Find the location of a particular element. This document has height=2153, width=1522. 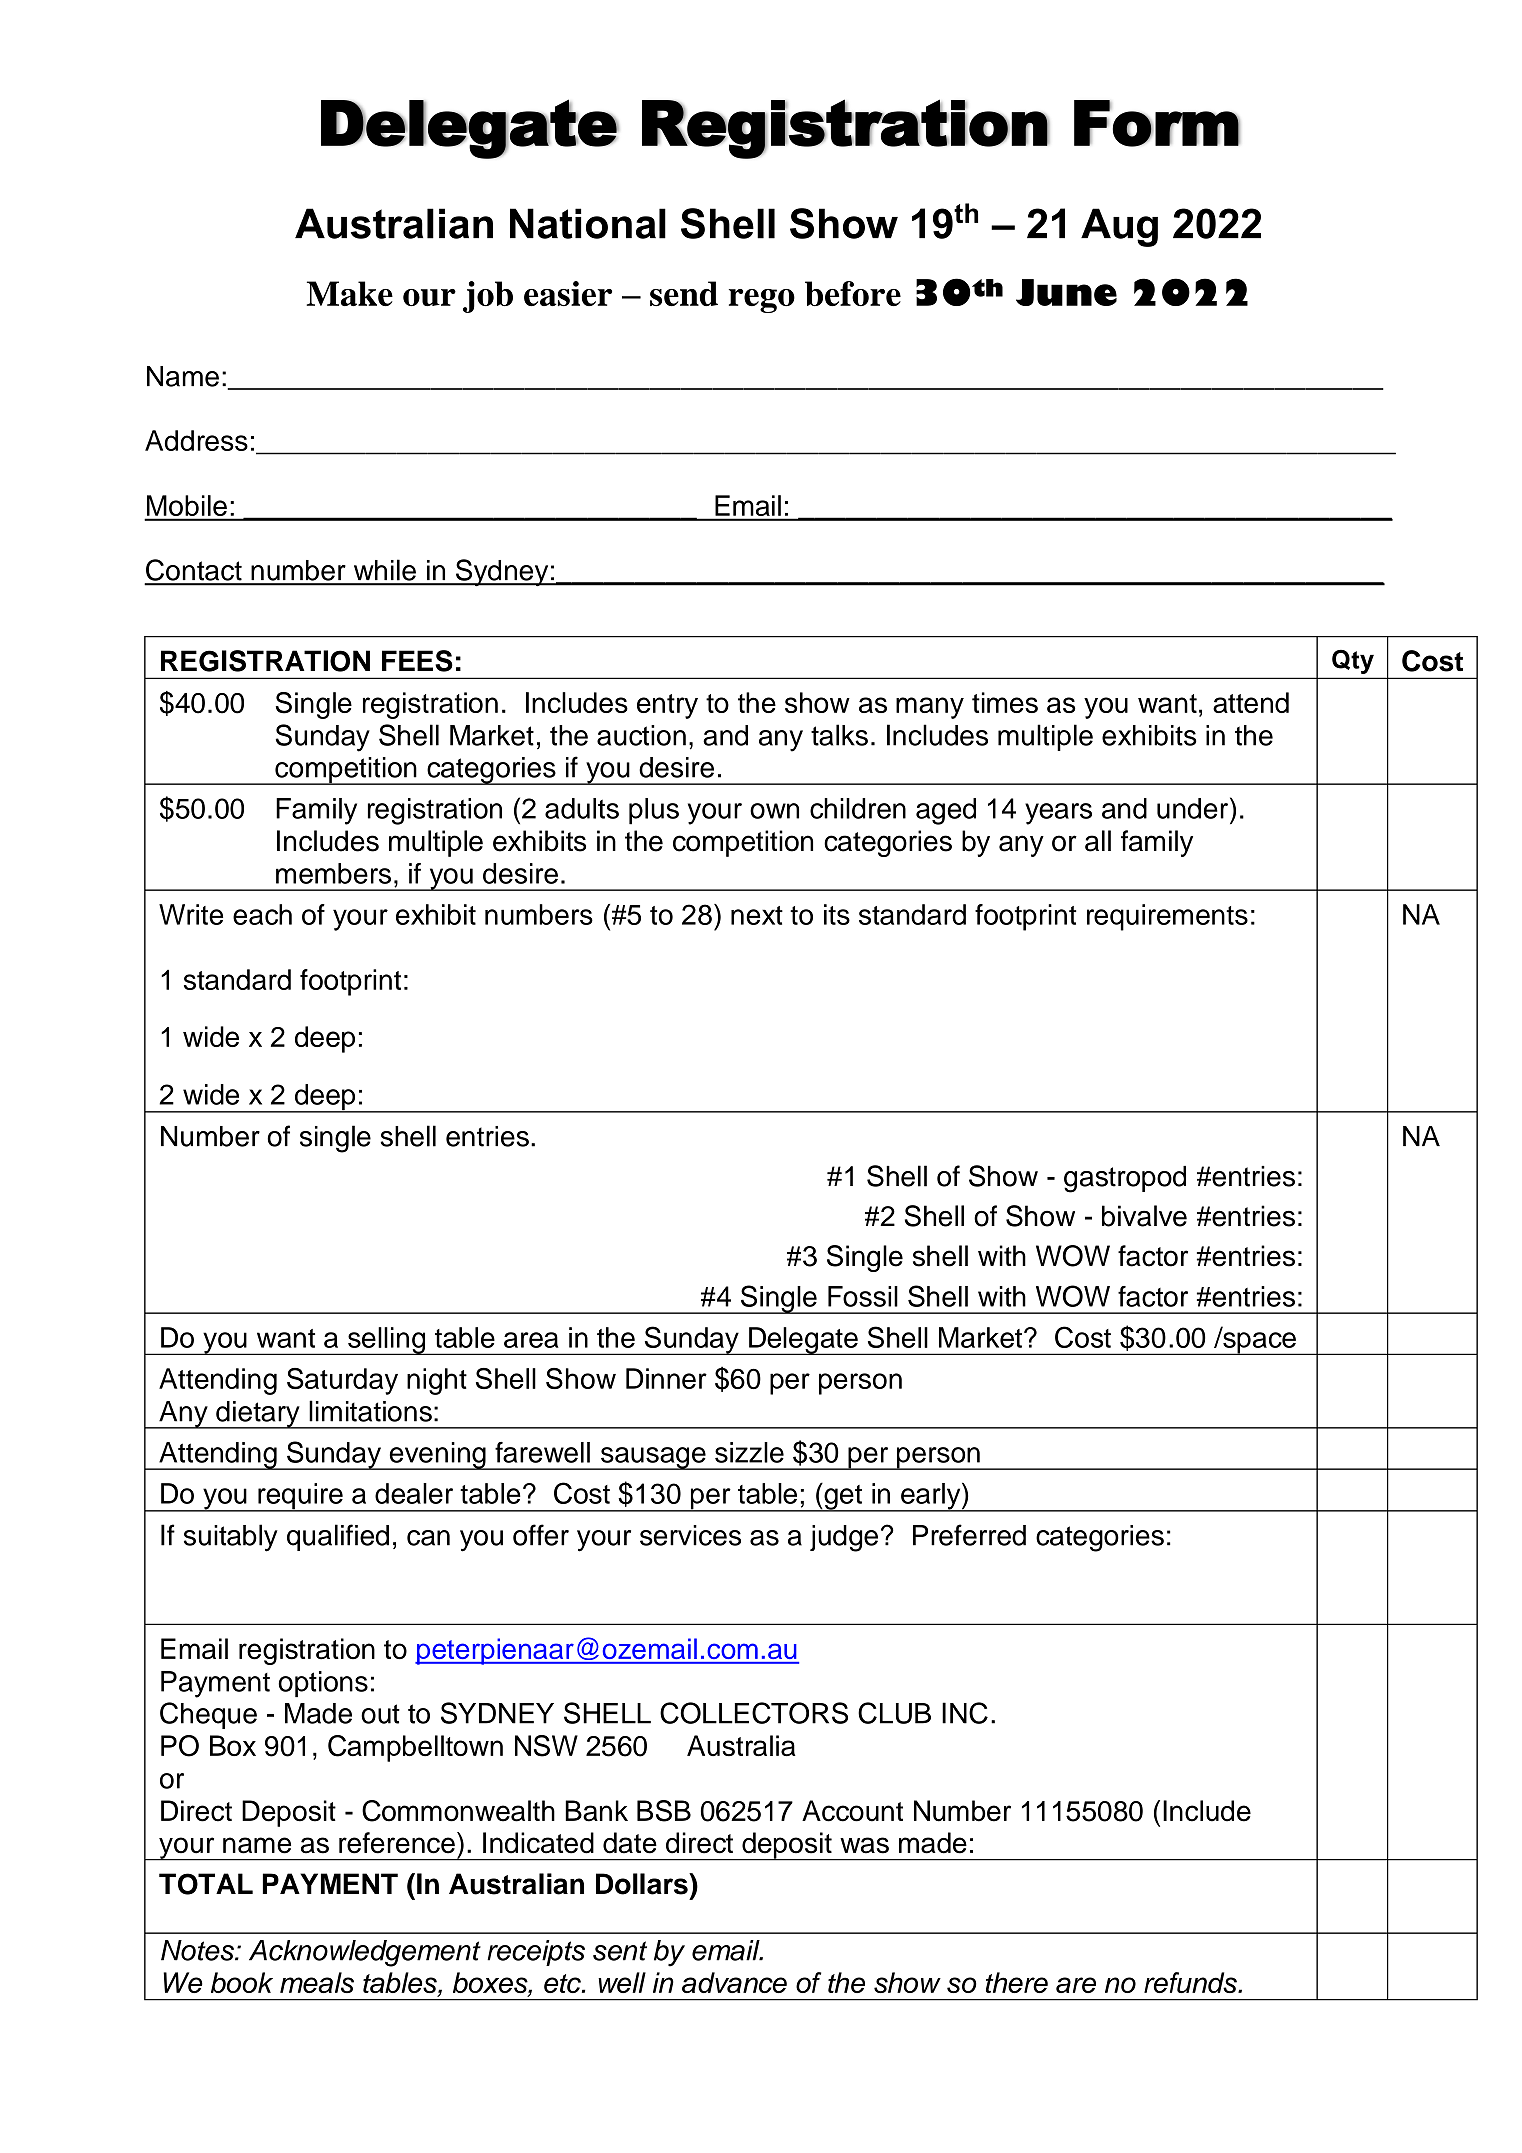

Acknowledgement is located at coordinates (365, 1953).
